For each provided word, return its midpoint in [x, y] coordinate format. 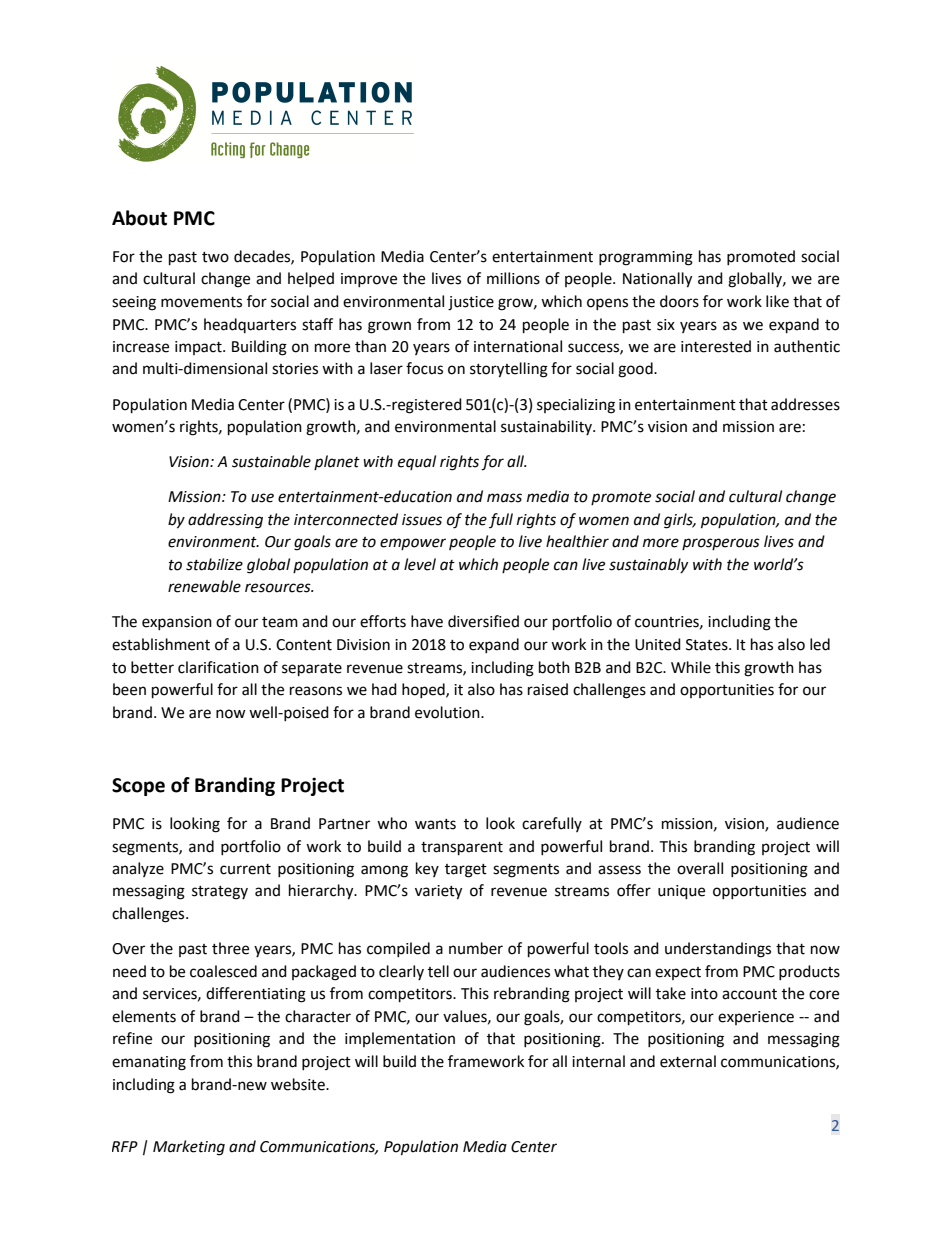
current [245, 869]
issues [422, 520]
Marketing [189, 1148]
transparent [462, 849]
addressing [225, 521]
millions [513, 278]
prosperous [721, 544]
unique [681, 892]
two [215, 257]
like [777, 301]
